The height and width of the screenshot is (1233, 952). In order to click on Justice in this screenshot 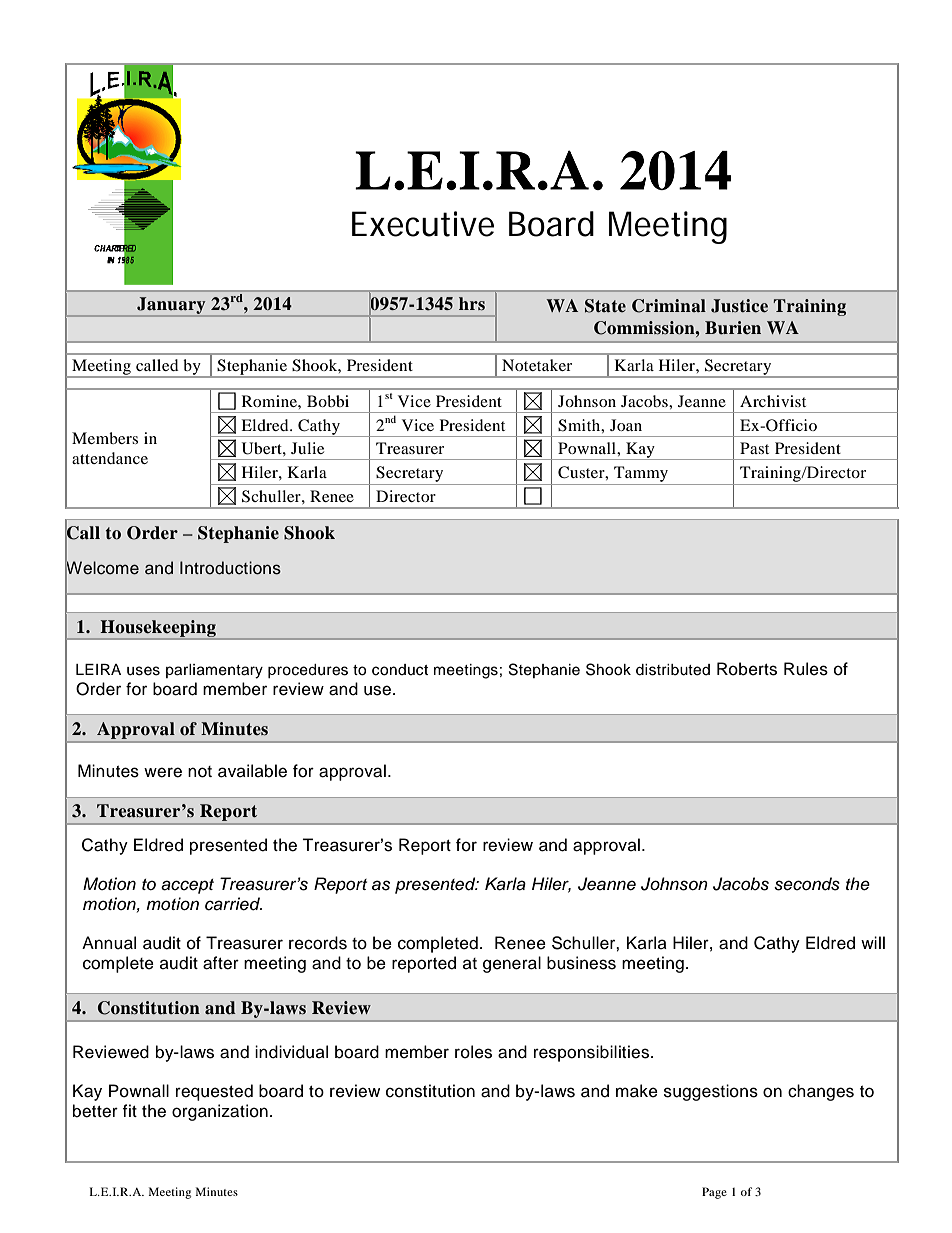, I will do `click(739, 306)`.
